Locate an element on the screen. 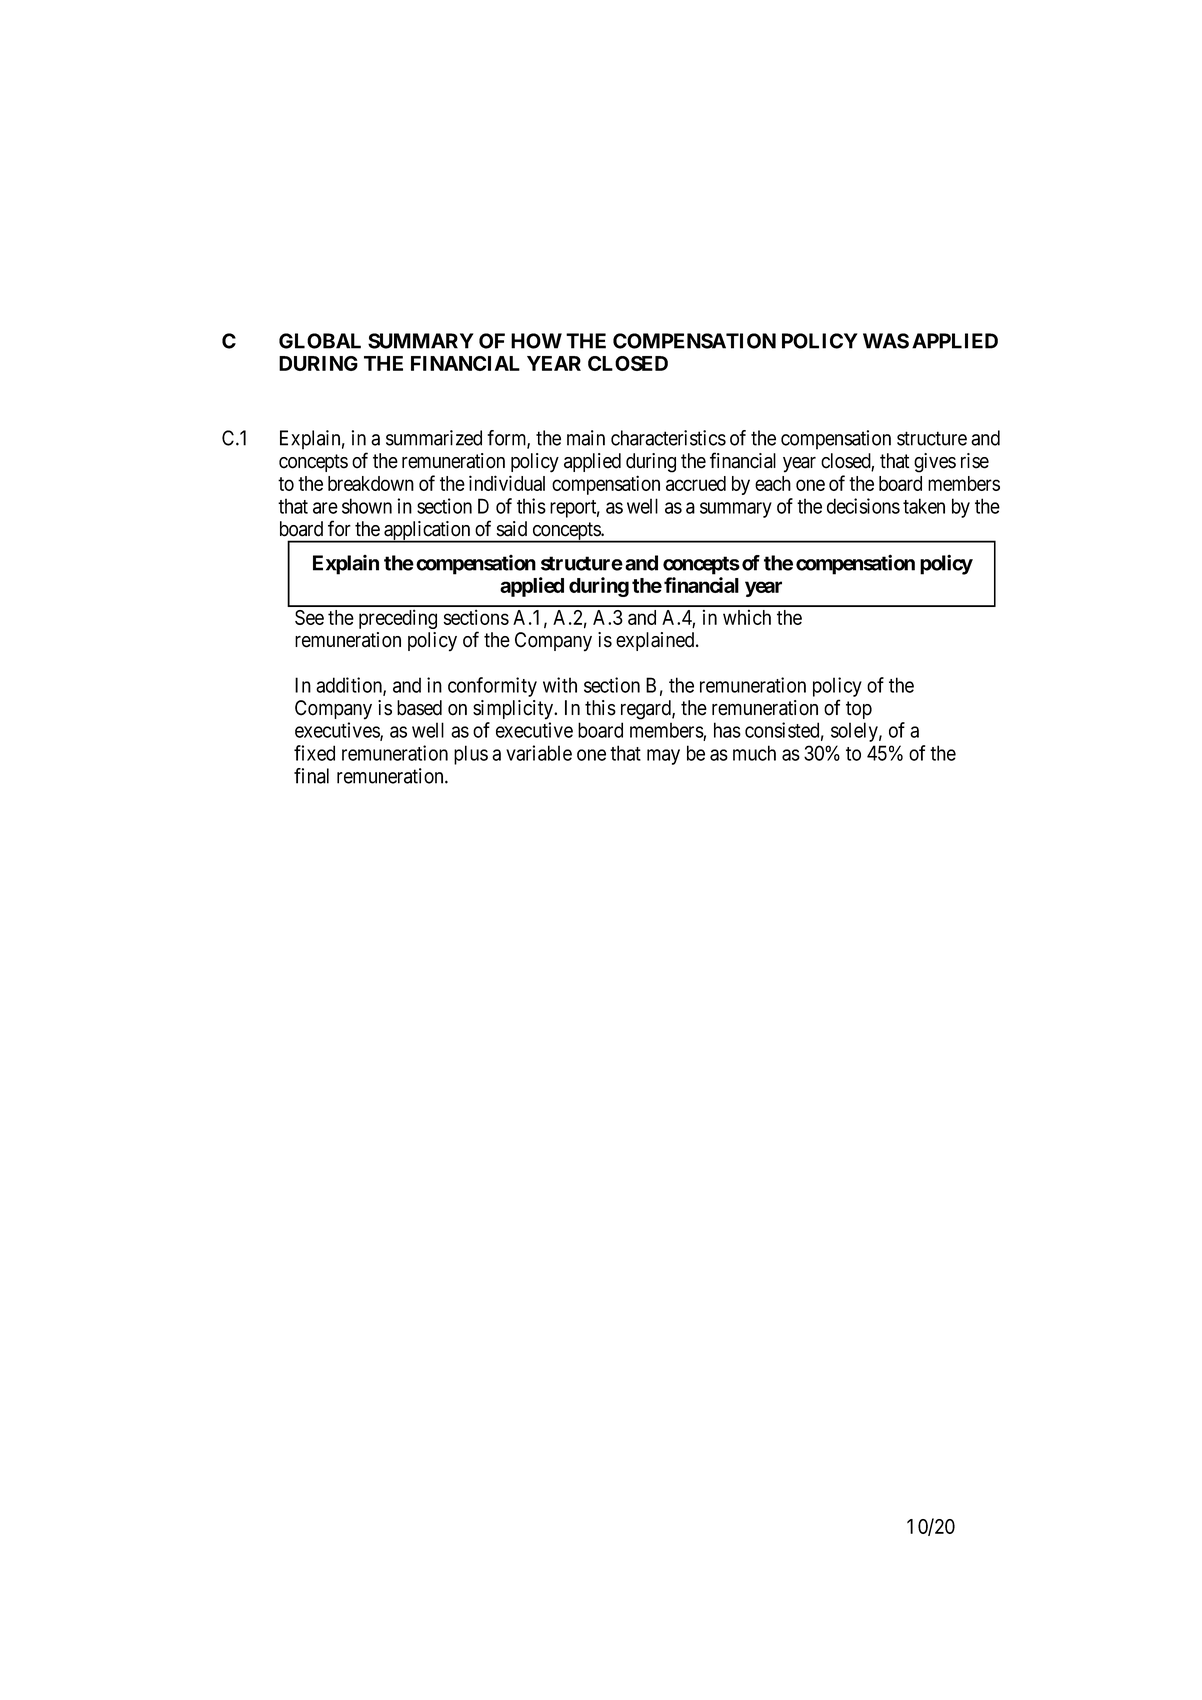  taken is located at coordinates (924, 506).
